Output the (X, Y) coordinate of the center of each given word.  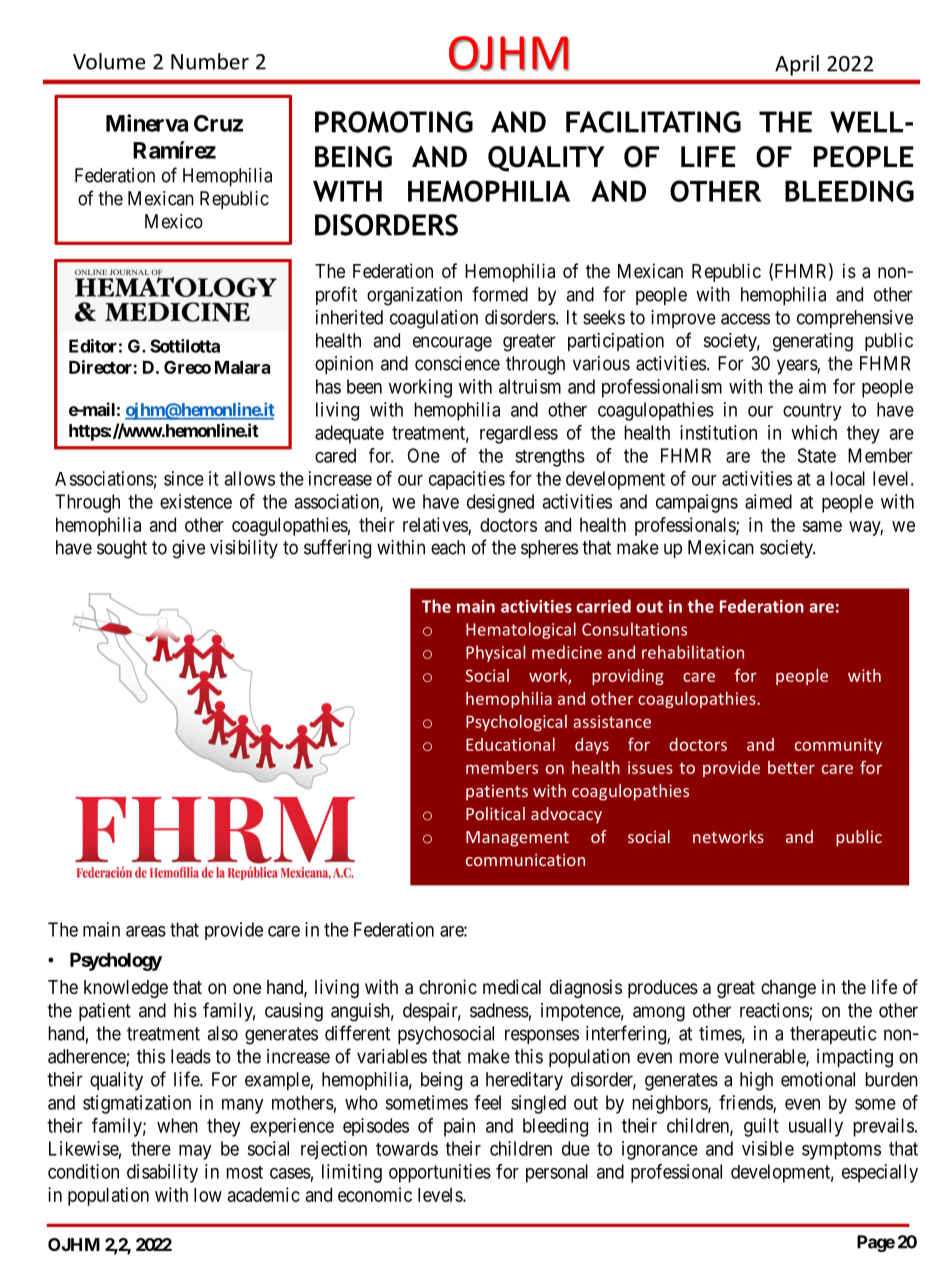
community (838, 746)
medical (512, 987)
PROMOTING (394, 122)
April (797, 65)
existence (196, 501)
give (188, 549)
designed (500, 503)
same (822, 526)
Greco (187, 367)
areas (146, 931)
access (745, 319)
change (788, 989)
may (195, 1152)
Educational (510, 744)
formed (500, 294)
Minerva (147, 123)
